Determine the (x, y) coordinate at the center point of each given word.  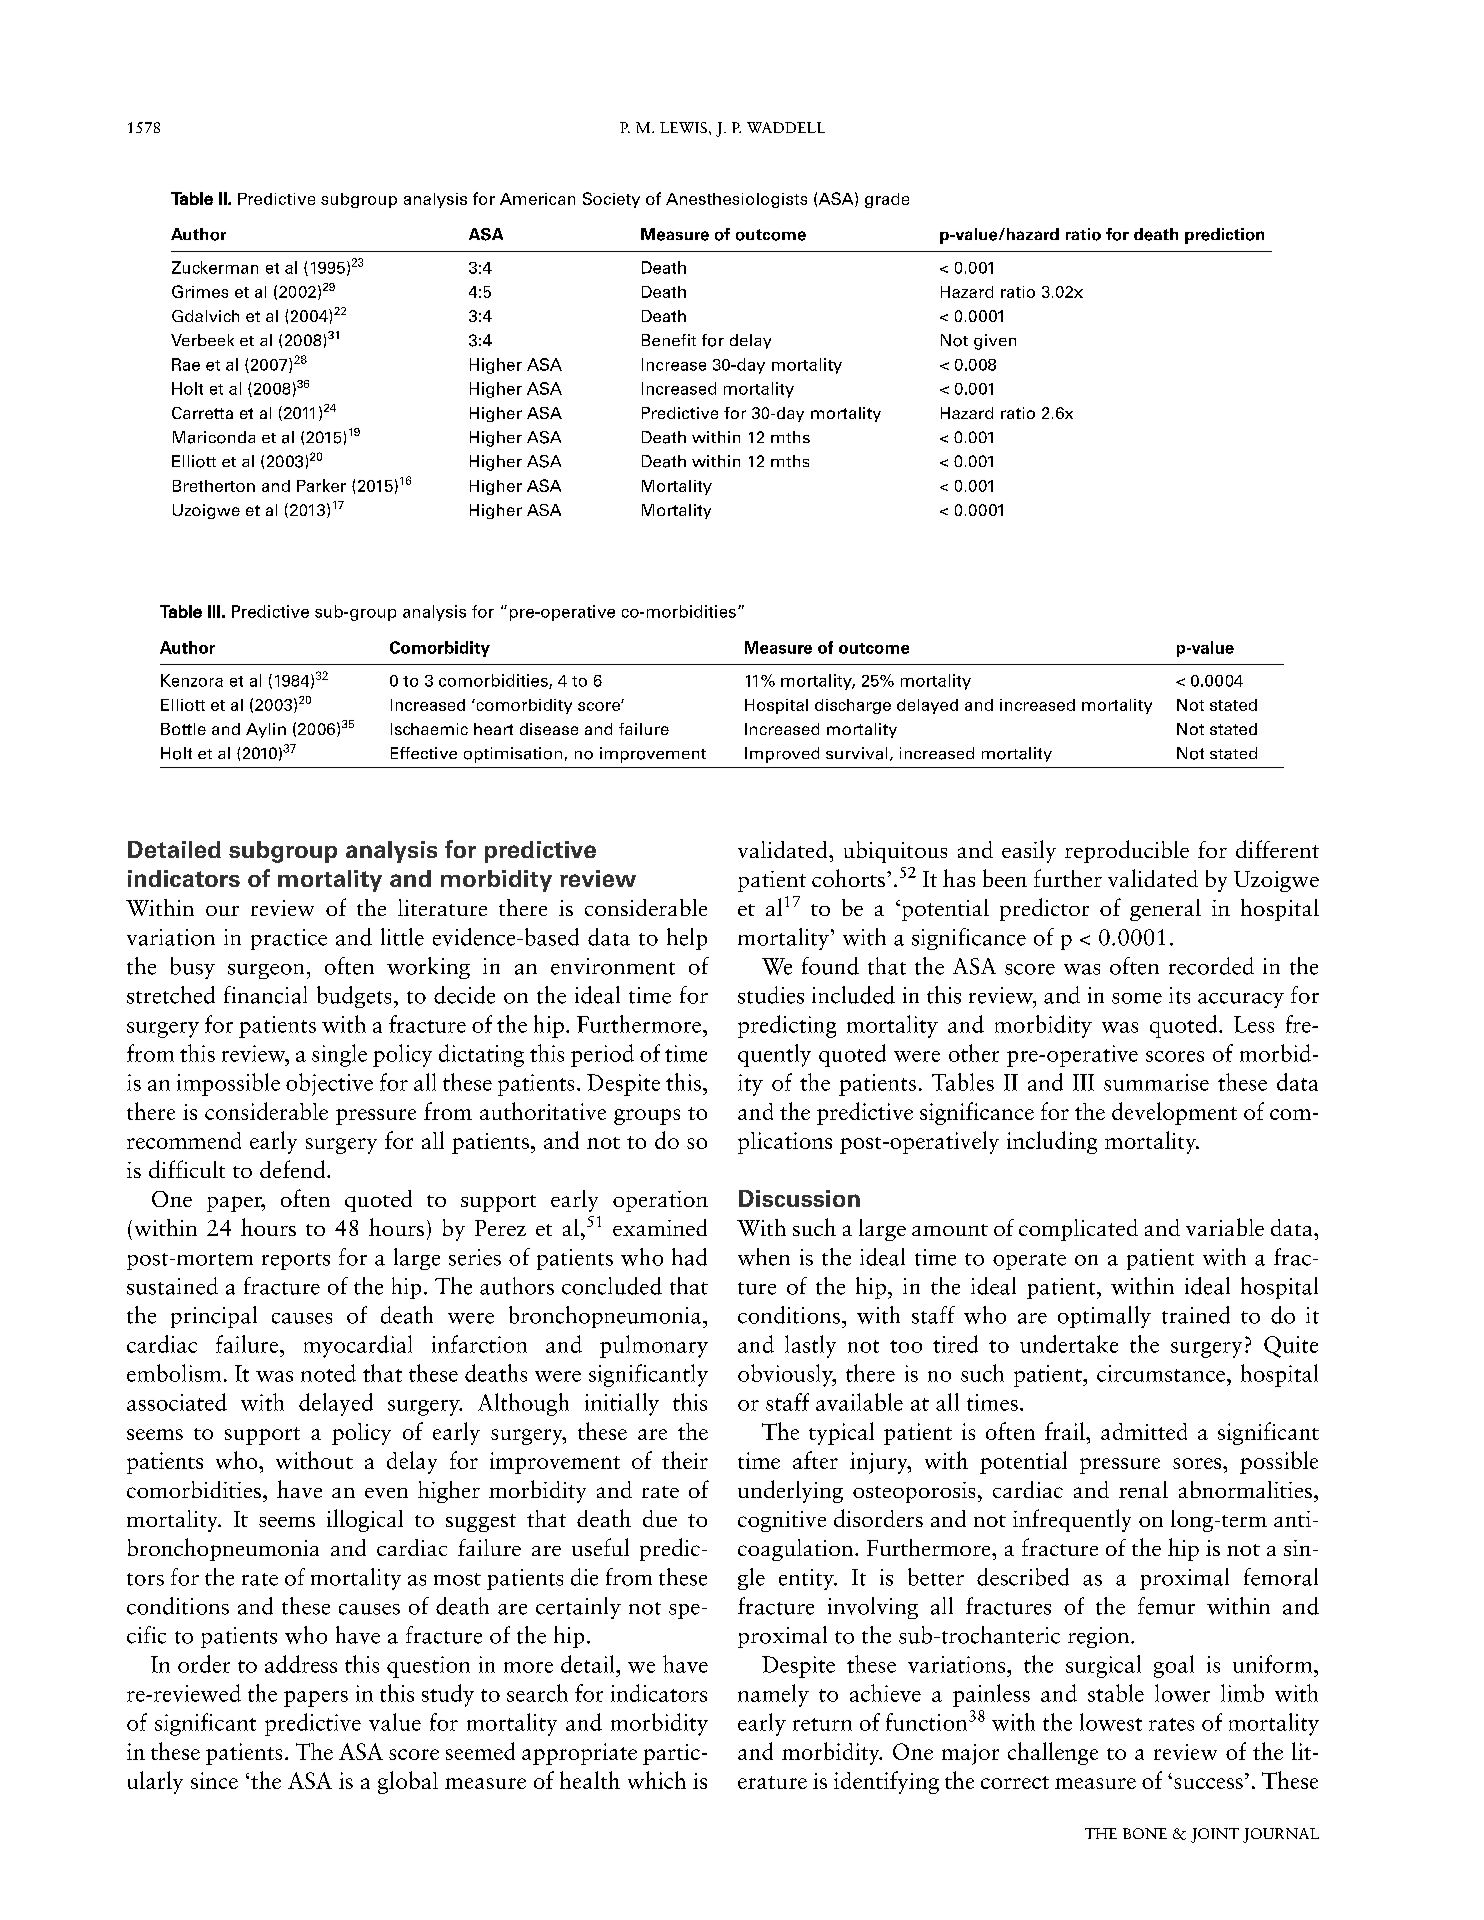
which (657, 1780)
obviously (786, 1375)
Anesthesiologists (736, 200)
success (1208, 1783)
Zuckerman (215, 267)
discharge (853, 706)
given (995, 342)
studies (771, 995)
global (408, 1782)
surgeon (266, 971)
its (1179, 995)
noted (328, 1373)
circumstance (1161, 1373)
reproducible (1127, 851)
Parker (321, 485)
